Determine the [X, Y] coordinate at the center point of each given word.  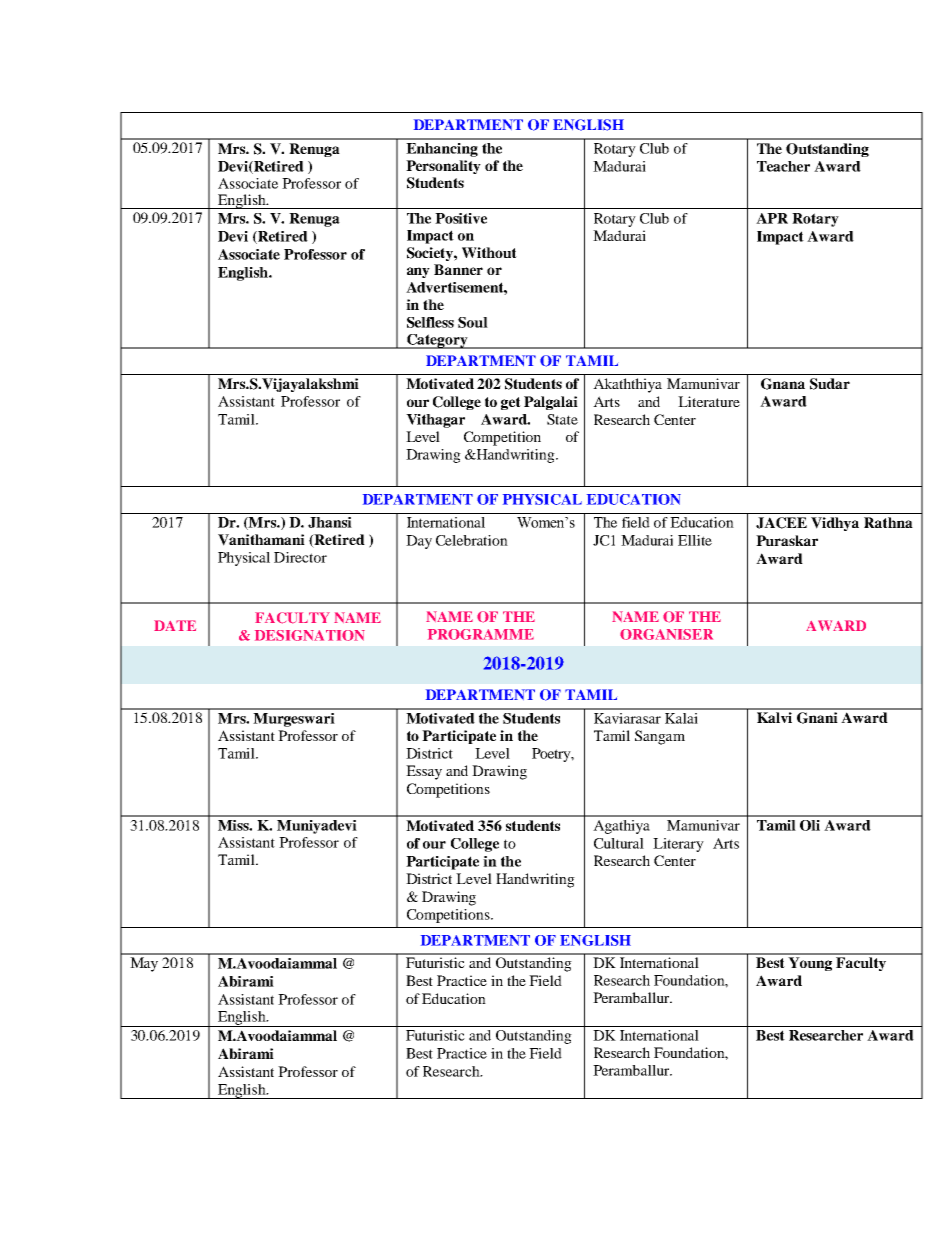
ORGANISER [666, 634]
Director [300, 557]
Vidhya [835, 524]
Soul [473, 322]
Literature [709, 401]
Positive [461, 218]
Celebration [472, 540]
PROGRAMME [481, 634]
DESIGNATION [310, 635]
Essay [424, 772]
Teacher [783, 166]
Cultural [619, 843]
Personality [443, 167]
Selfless [430, 322]
